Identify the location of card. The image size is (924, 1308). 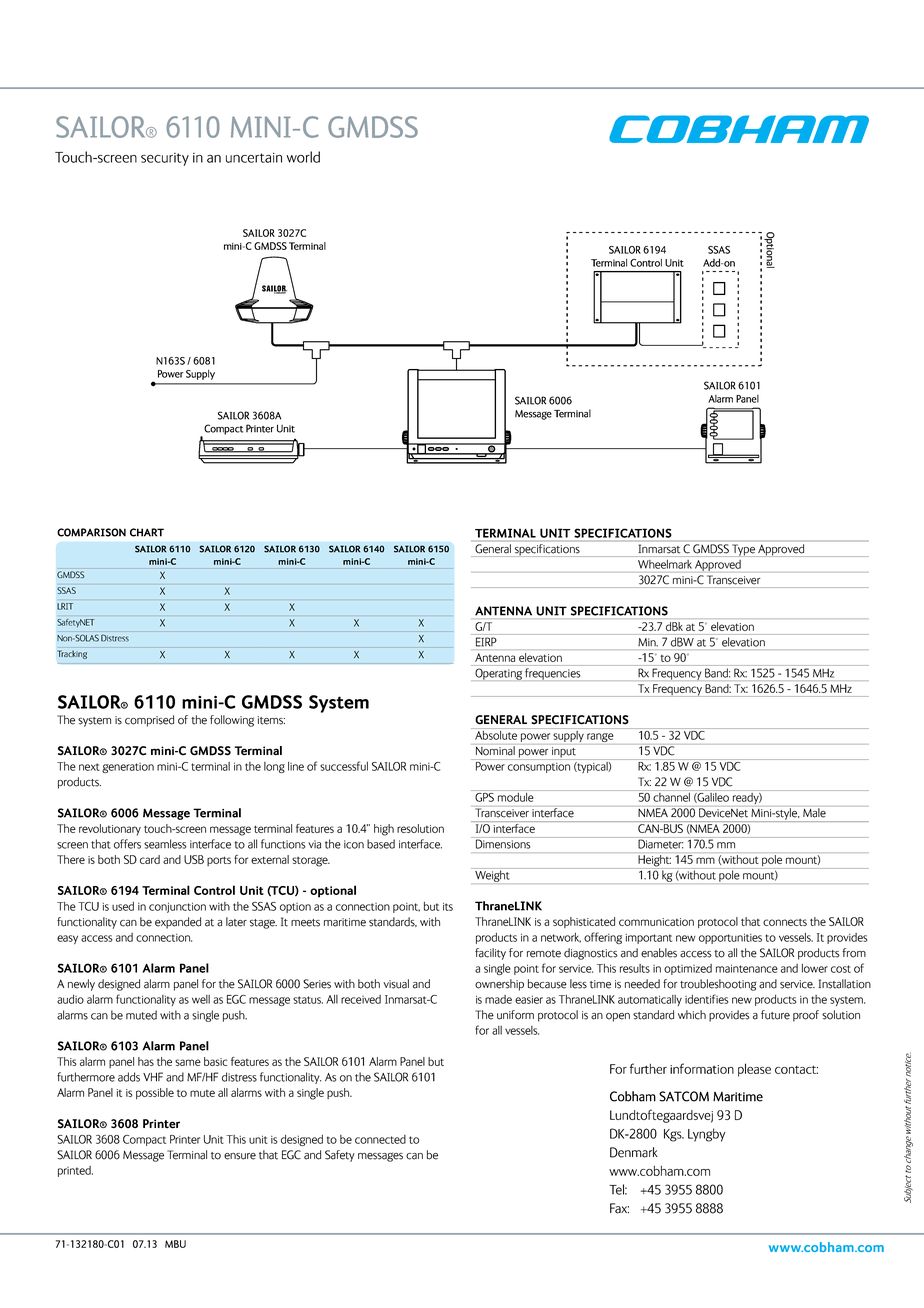
(150, 859).
